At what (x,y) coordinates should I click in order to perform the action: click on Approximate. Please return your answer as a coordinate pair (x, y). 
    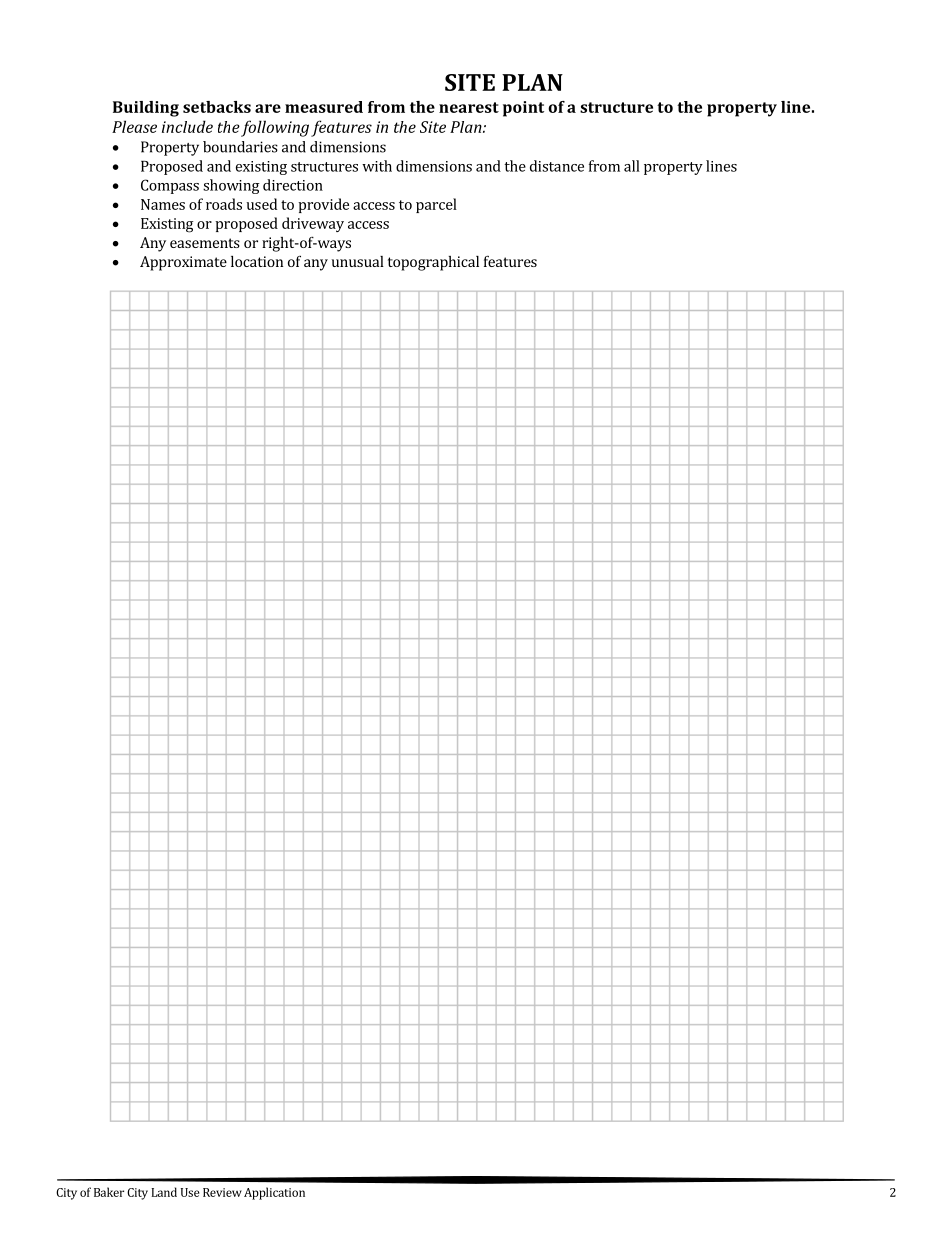
    Looking at the image, I should click on (183, 263).
